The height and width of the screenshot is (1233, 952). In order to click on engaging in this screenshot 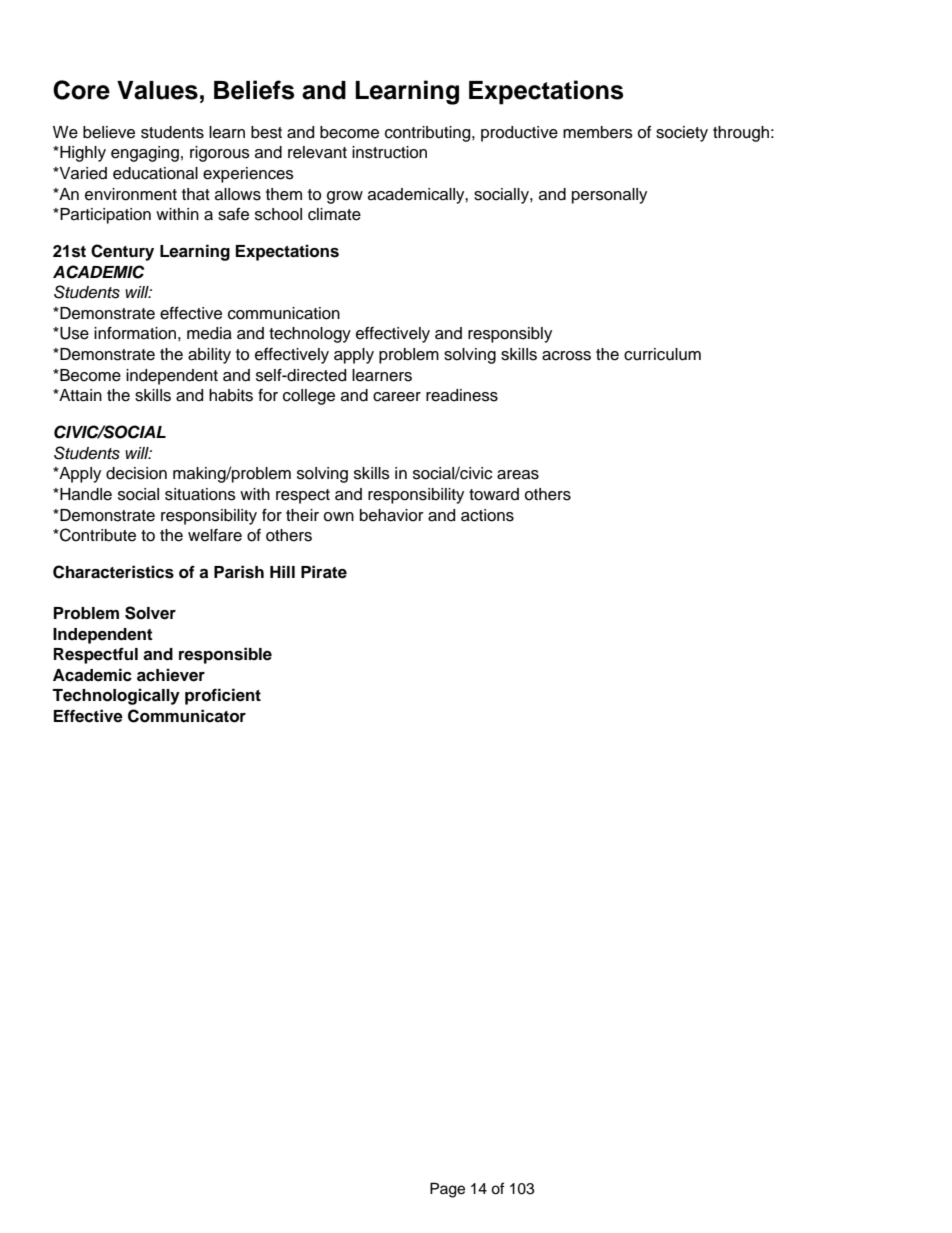, I will do `click(145, 154)`.
